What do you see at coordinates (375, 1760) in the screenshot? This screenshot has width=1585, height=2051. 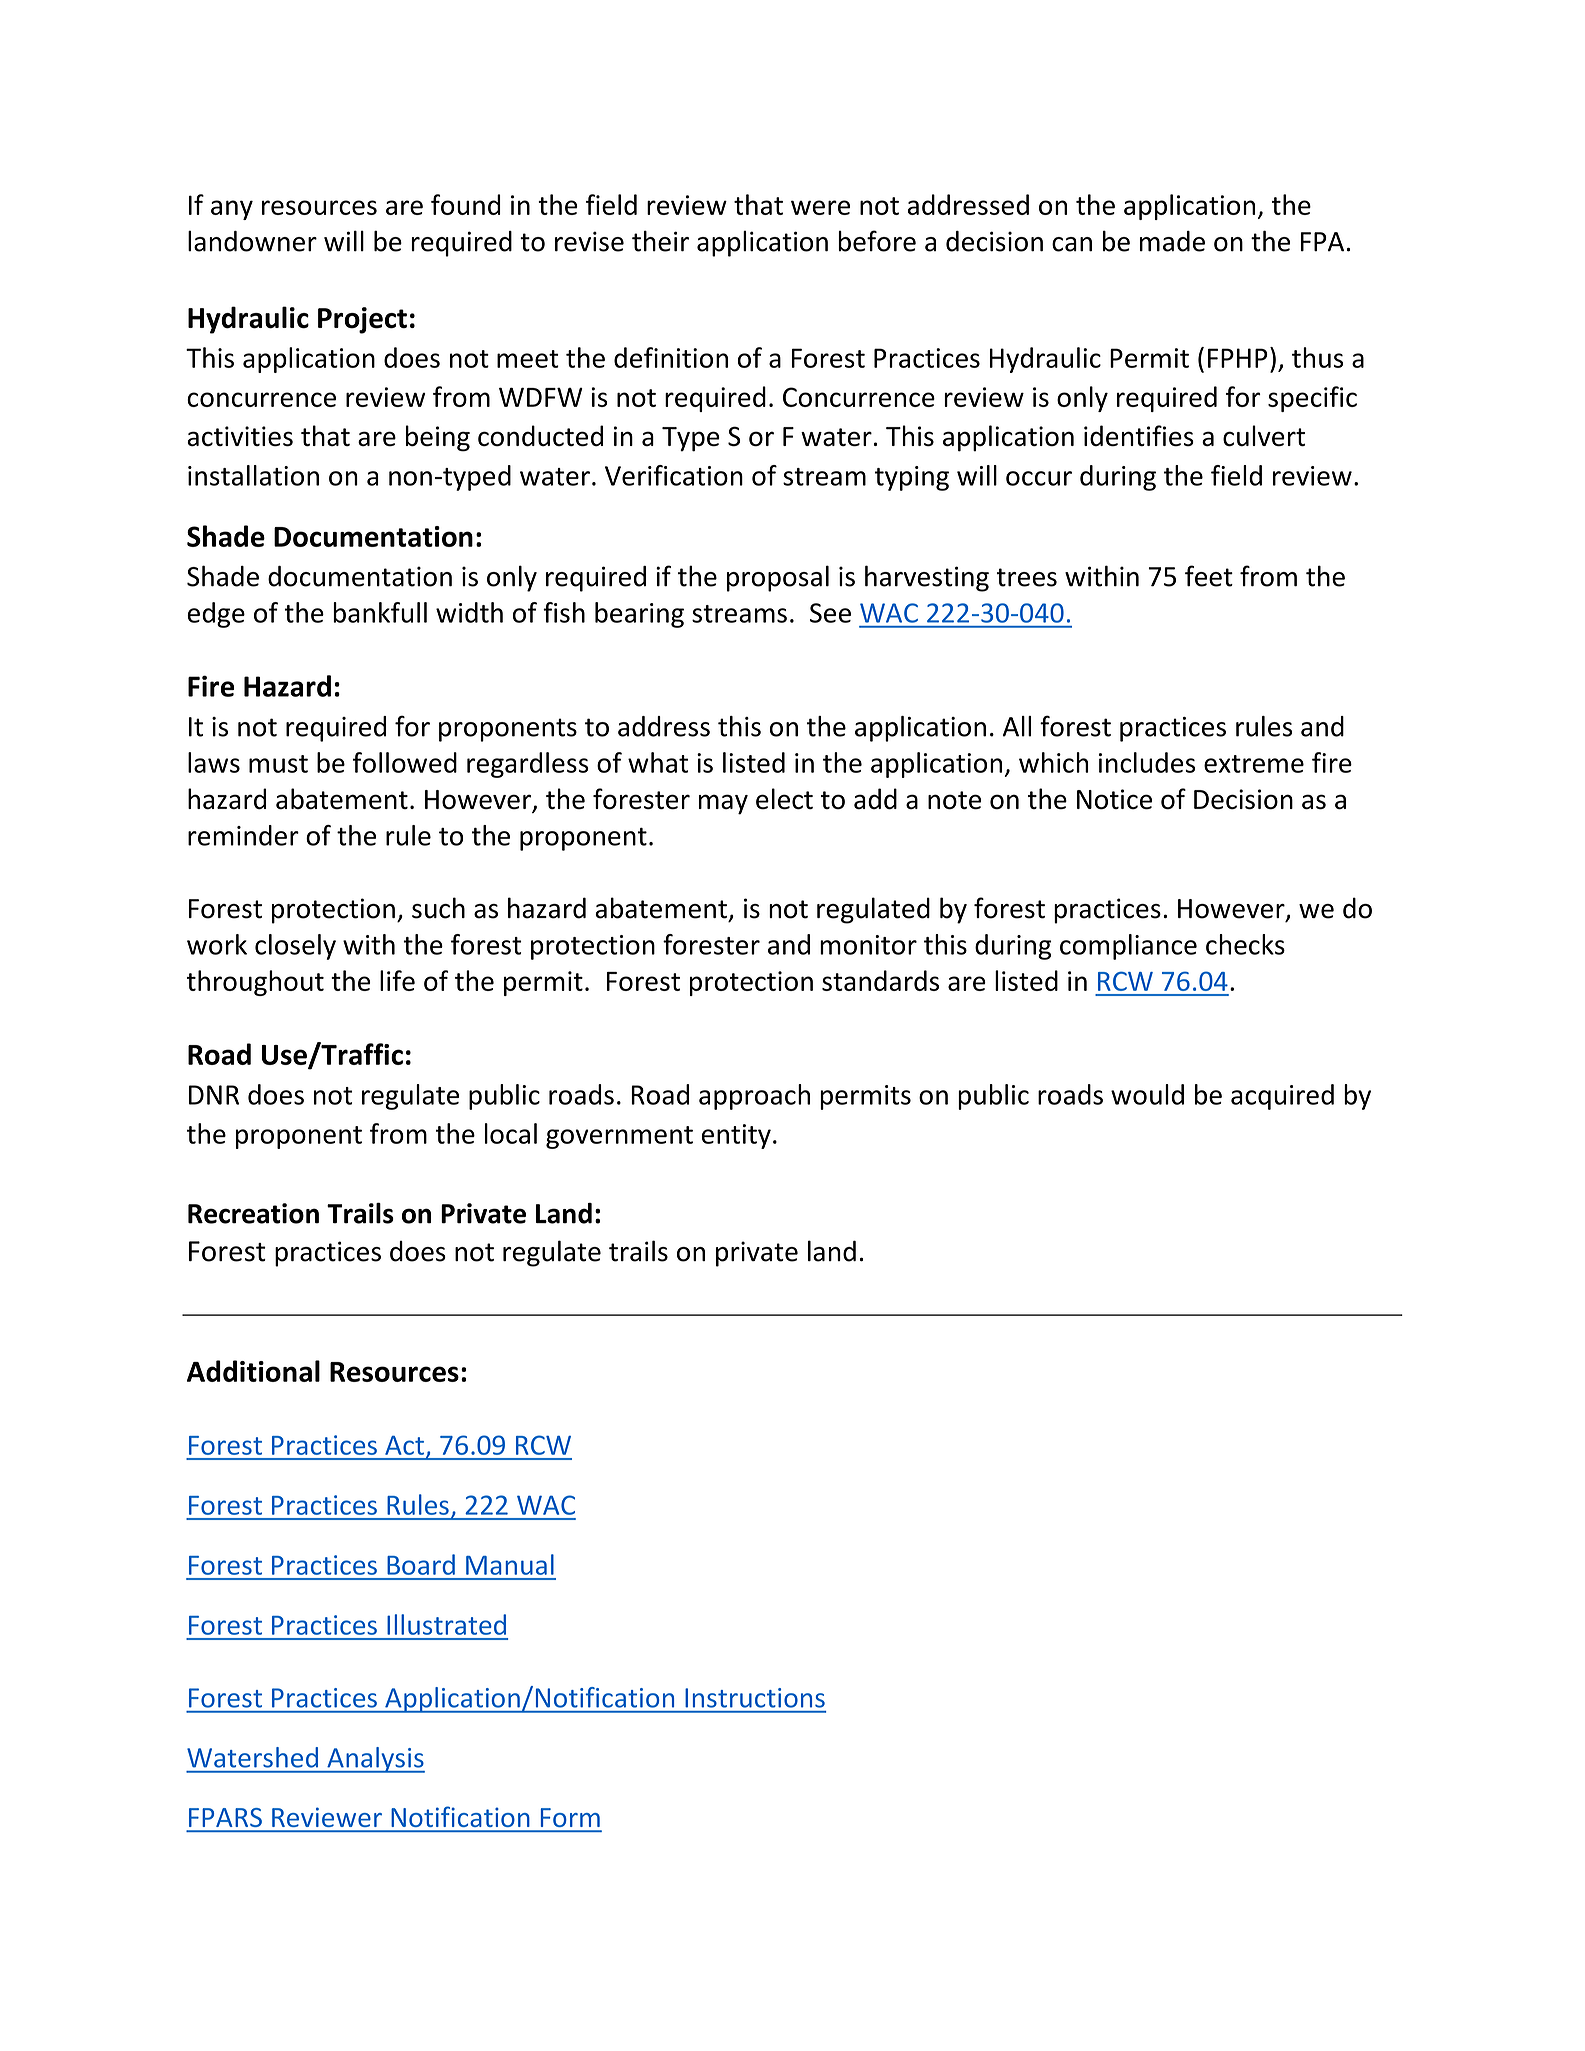 I see `Analysis` at bounding box center [375, 1760].
